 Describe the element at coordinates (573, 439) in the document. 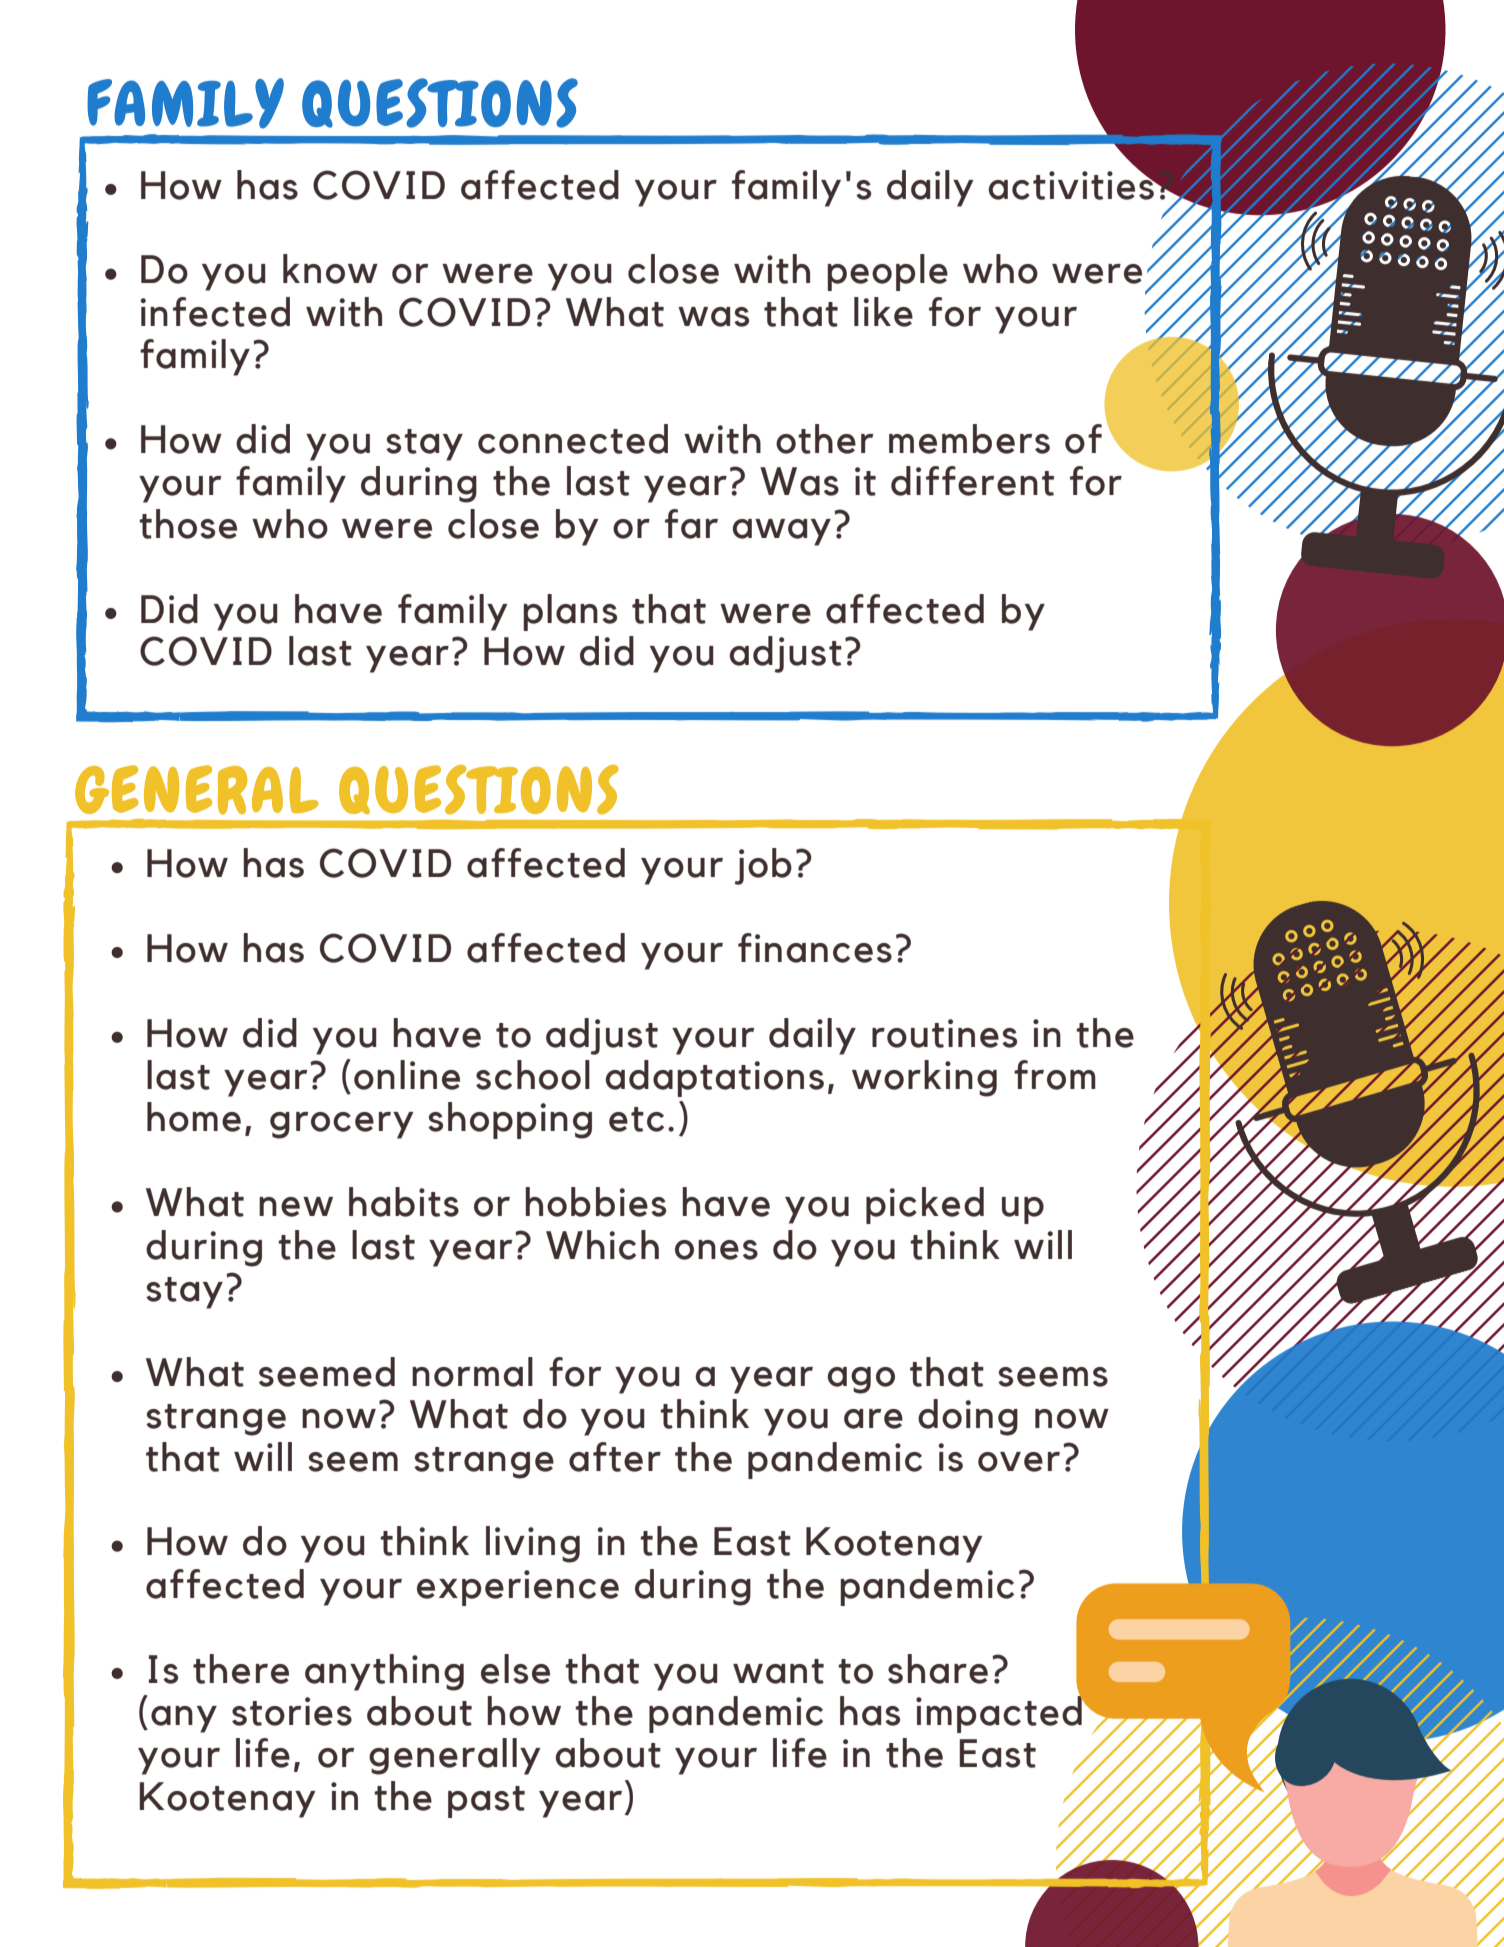

I see `connected` at that location.
